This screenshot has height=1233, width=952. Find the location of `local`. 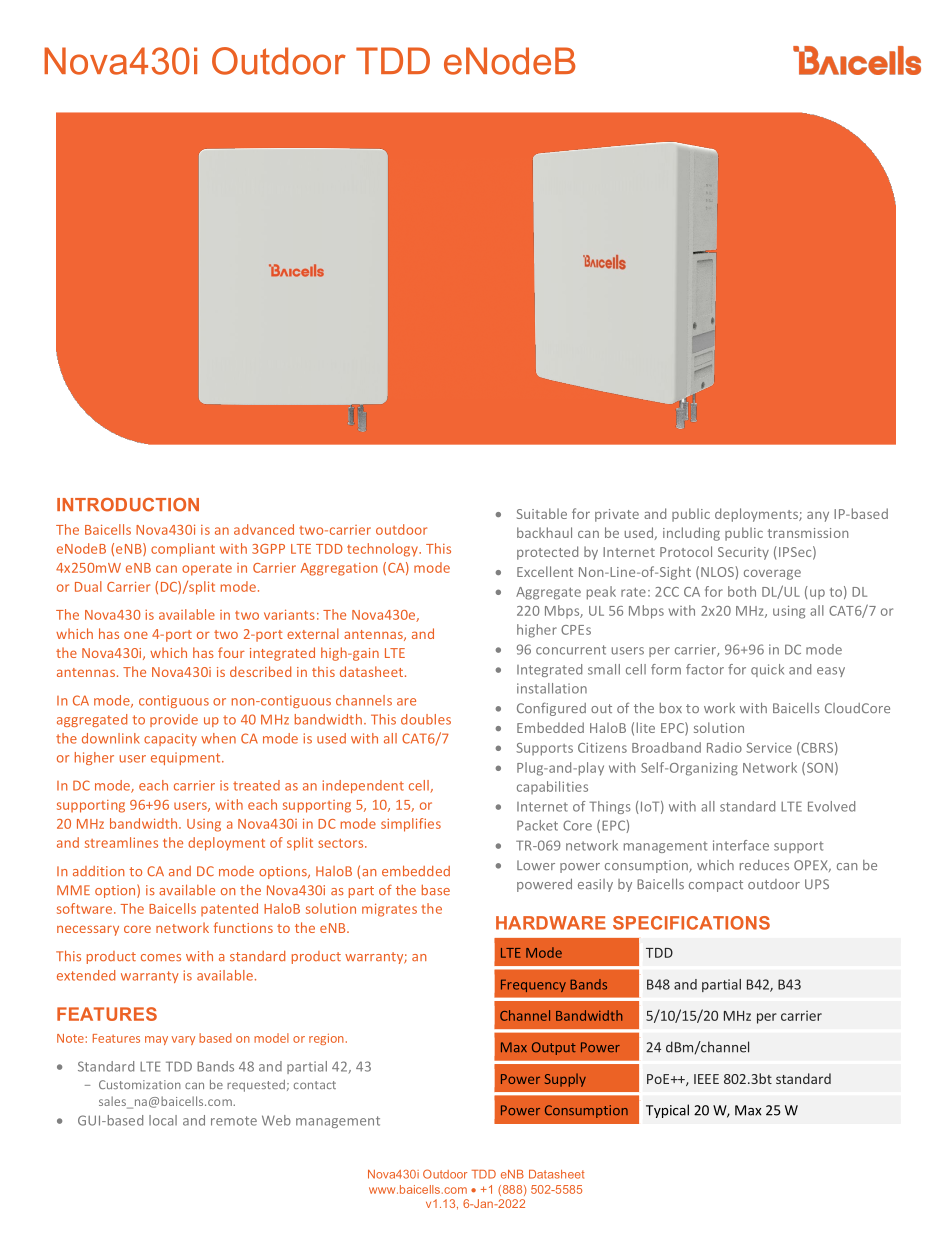

local is located at coordinates (163, 1120).
